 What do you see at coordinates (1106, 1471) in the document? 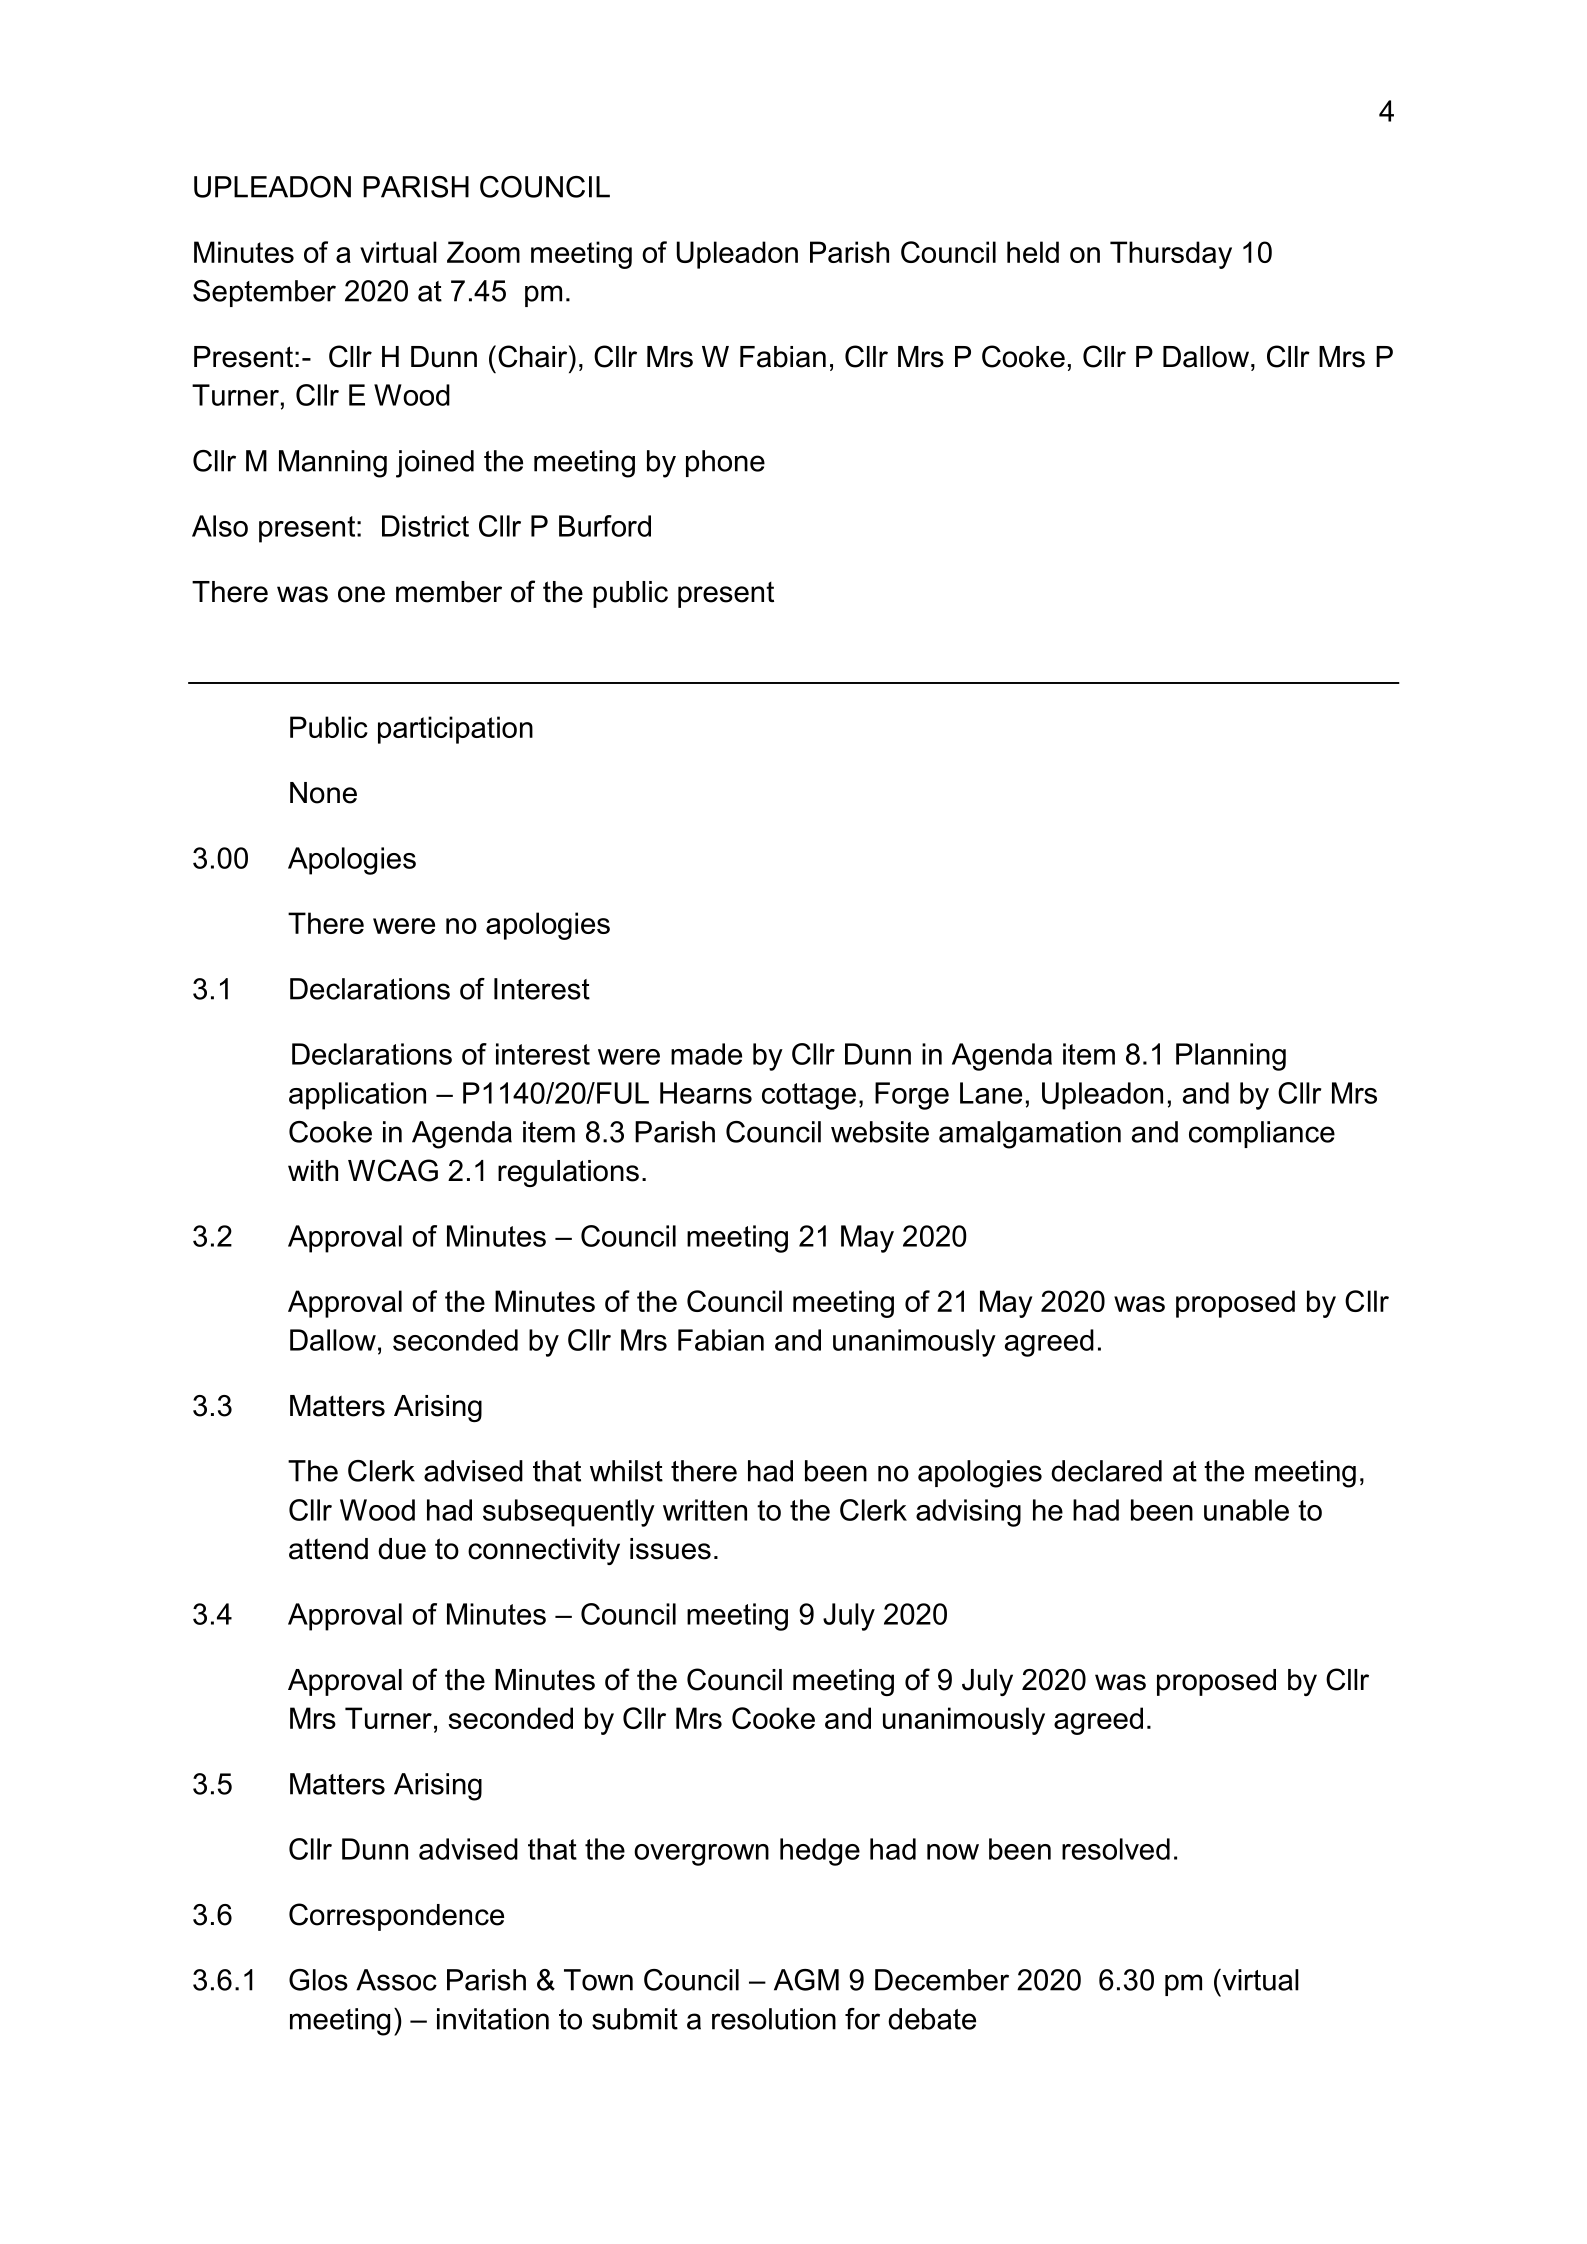
I see `declared` at bounding box center [1106, 1471].
